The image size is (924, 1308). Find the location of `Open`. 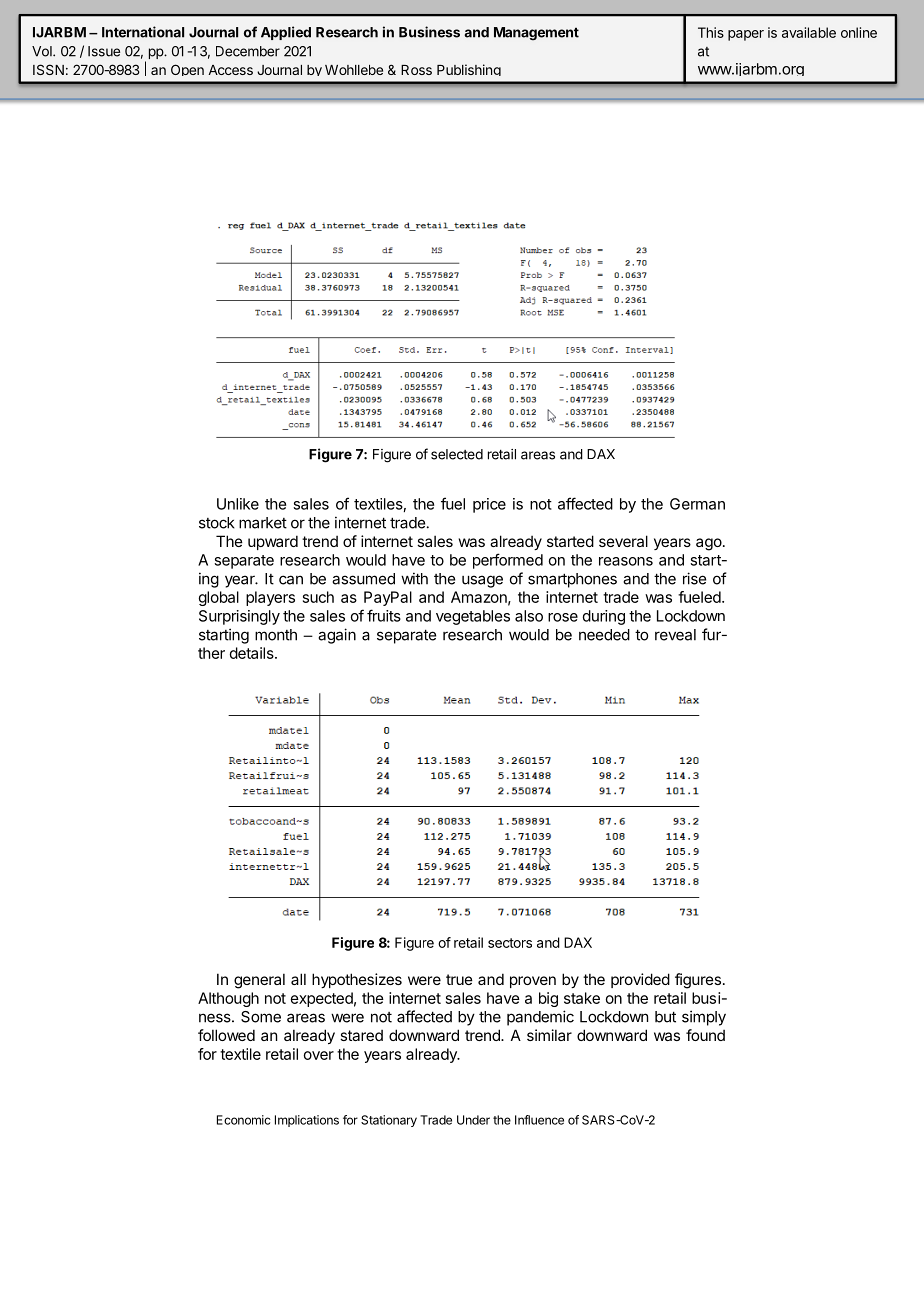

Open is located at coordinates (187, 70).
